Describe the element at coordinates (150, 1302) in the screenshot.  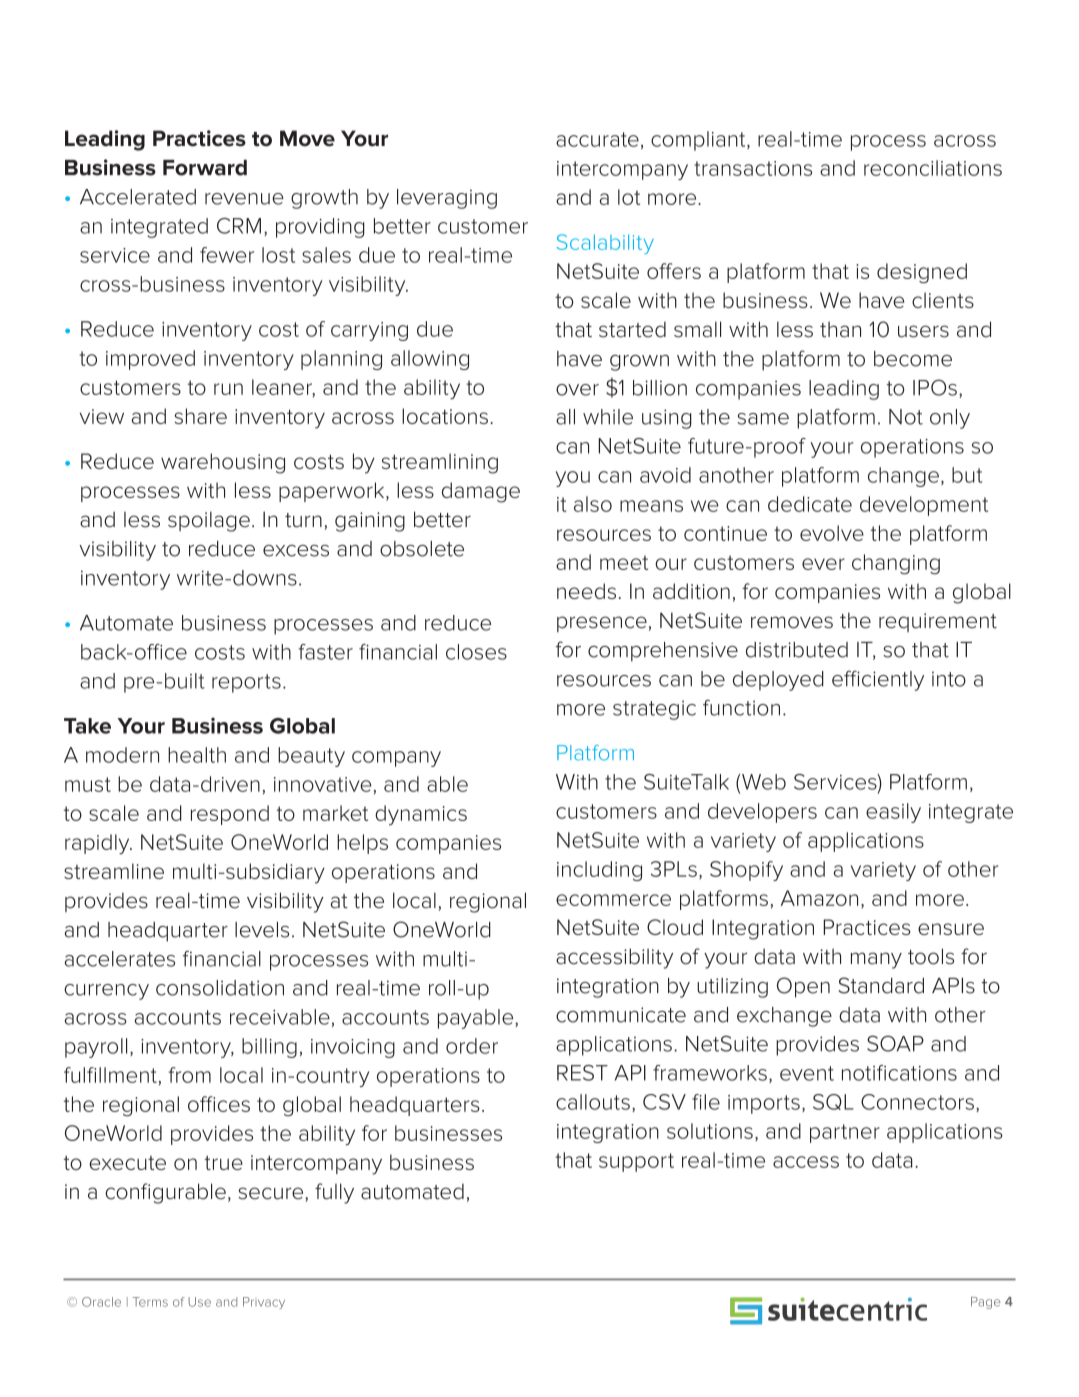
I see `Terms` at that location.
